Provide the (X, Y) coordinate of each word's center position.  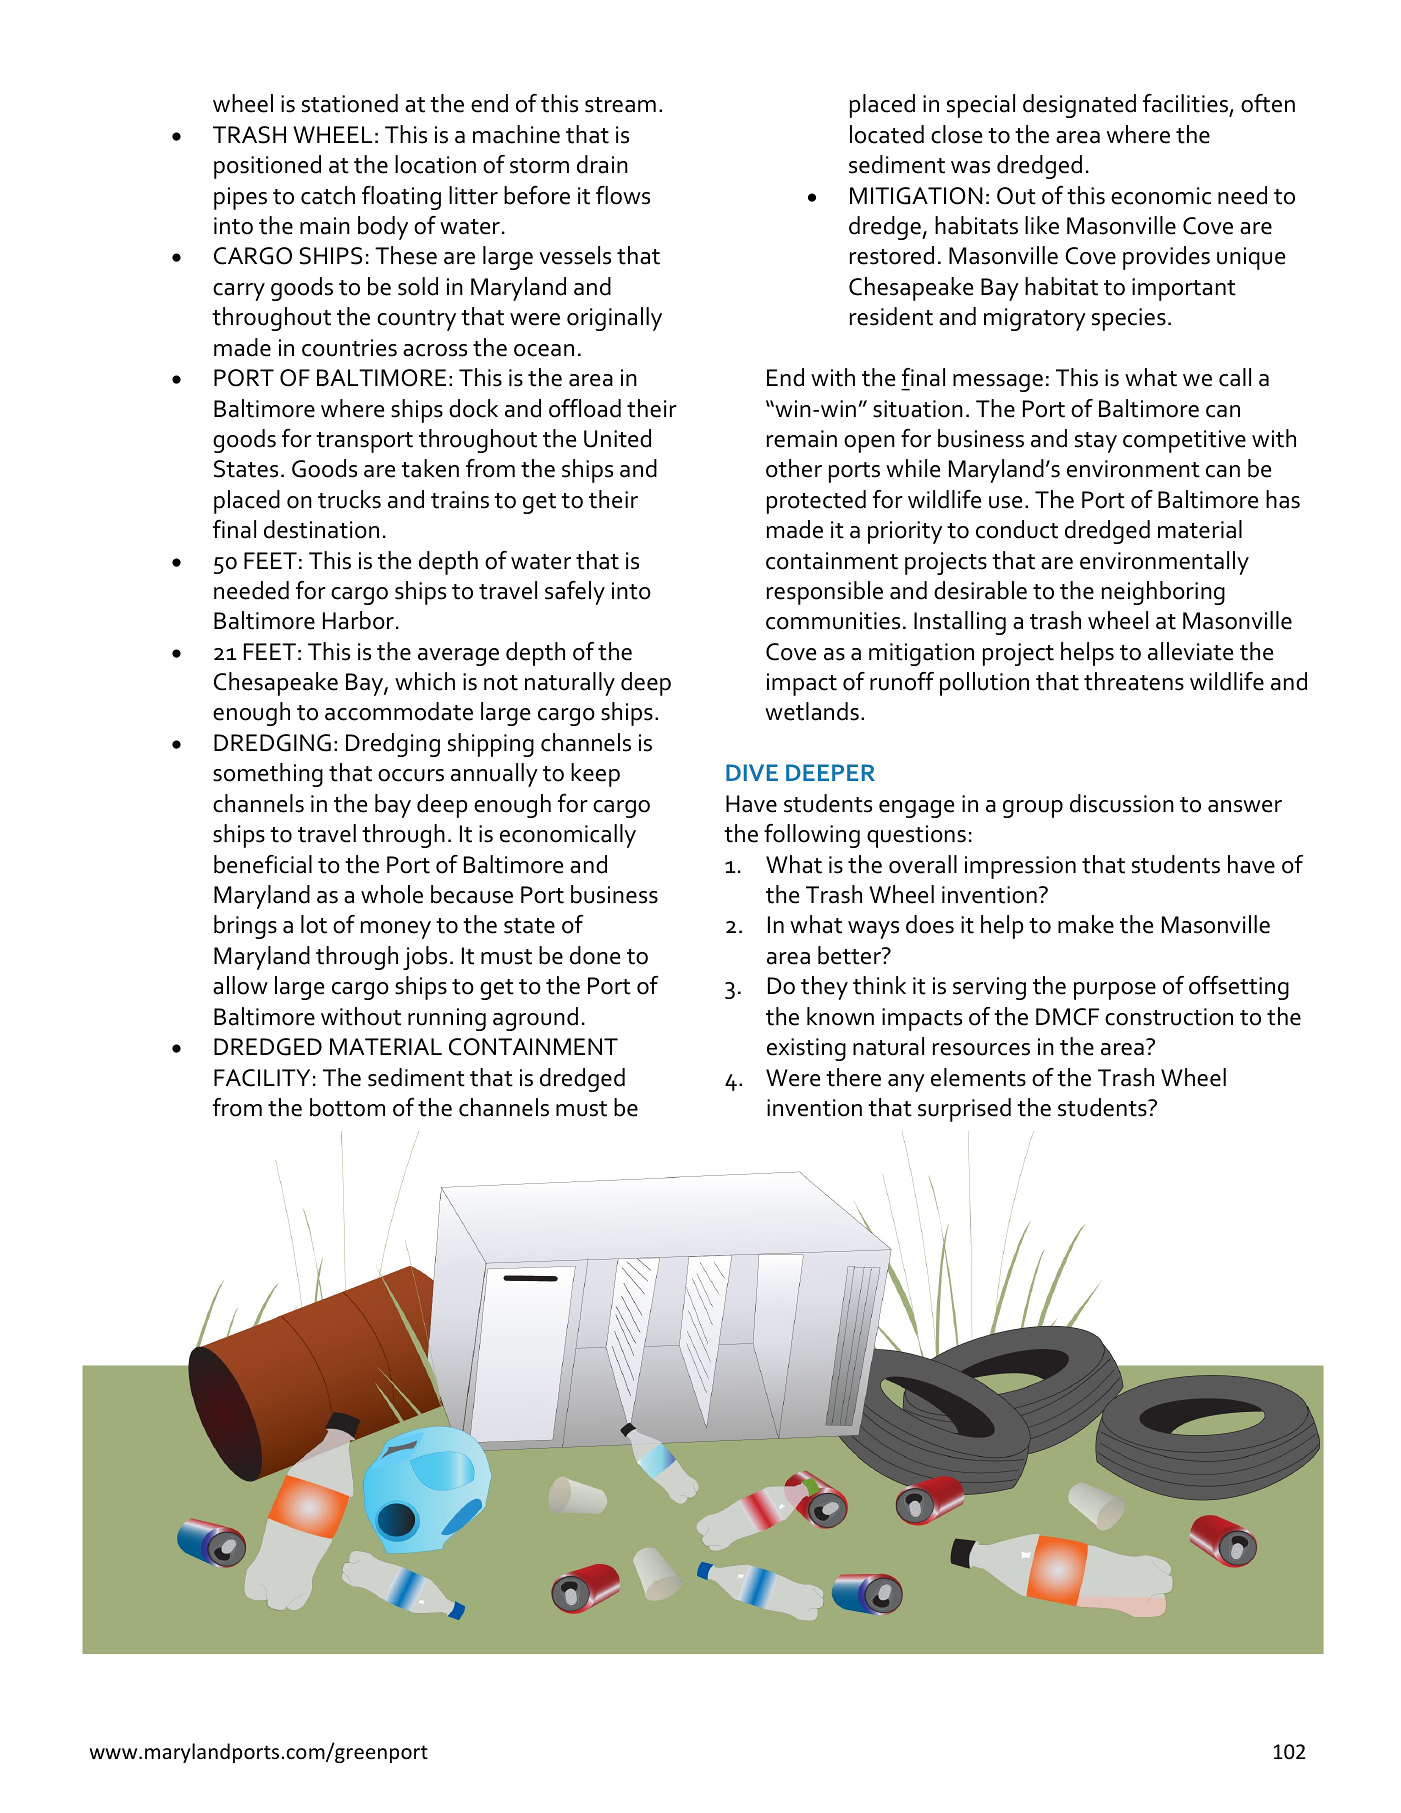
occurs (411, 775)
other (794, 468)
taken (430, 468)
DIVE (752, 772)
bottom (347, 1107)
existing (806, 1049)
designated (1079, 106)
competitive (1184, 441)
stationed (350, 103)
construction (1169, 1017)
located (887, 134)
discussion (1122, 803)
